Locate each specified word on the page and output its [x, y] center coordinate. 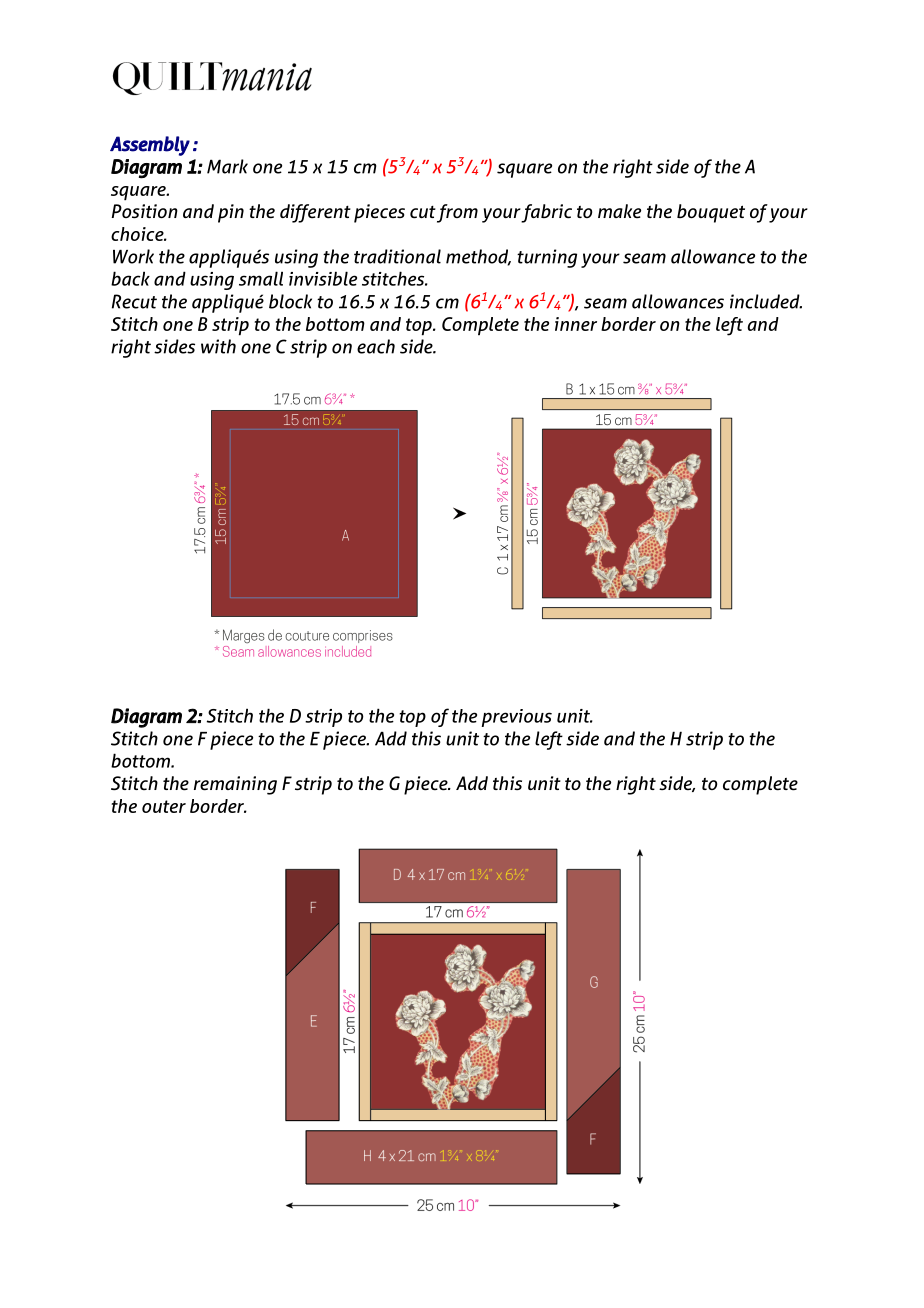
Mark [227, 166]
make [619, 211]
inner [576, 324]
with [218, 346]
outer [164, 806]
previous [517, 718]
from [457, 213]
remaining [235, 785]
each [376, 346]
